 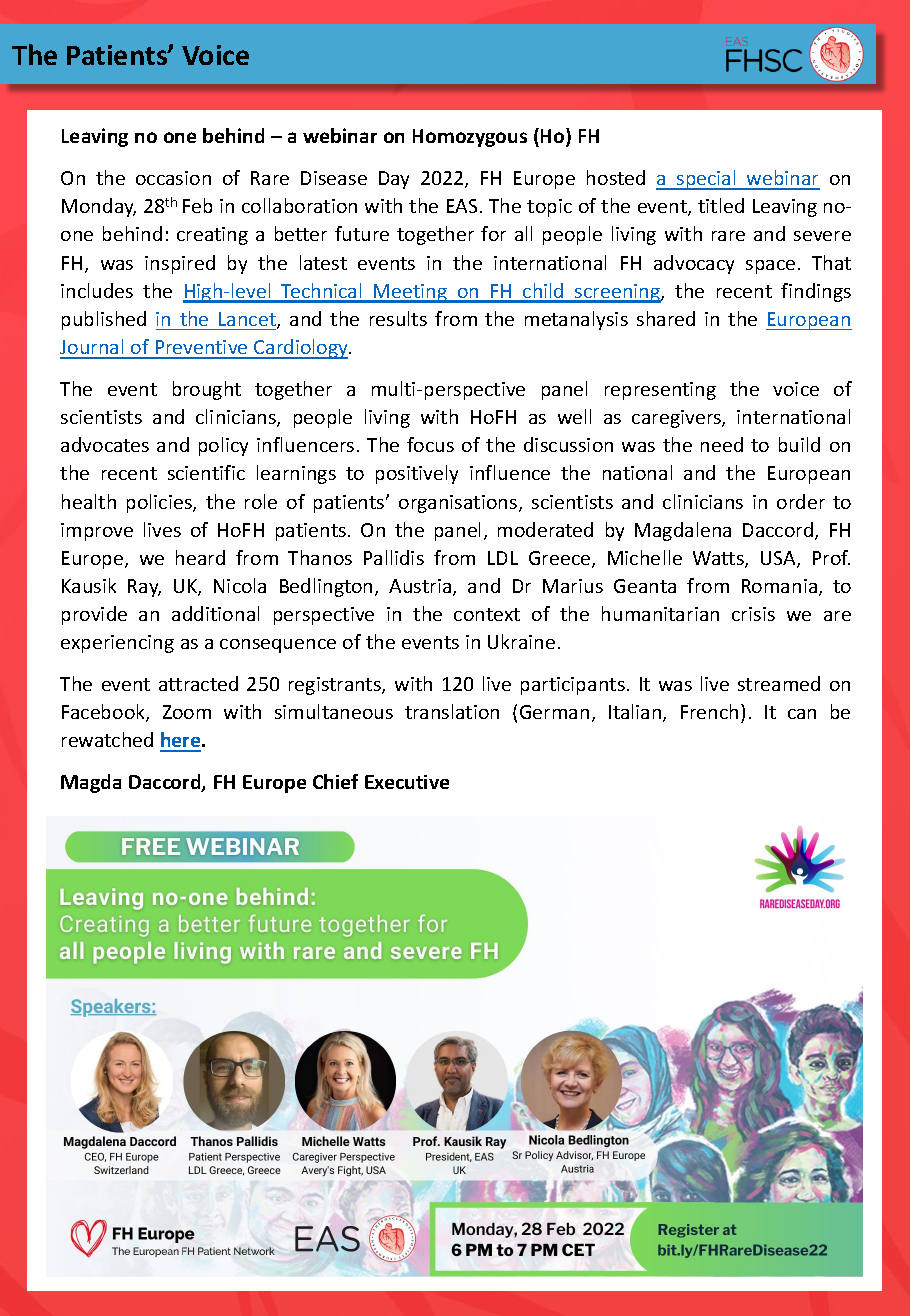 I want to click on Homozygous, so click(x=470, y=138).
